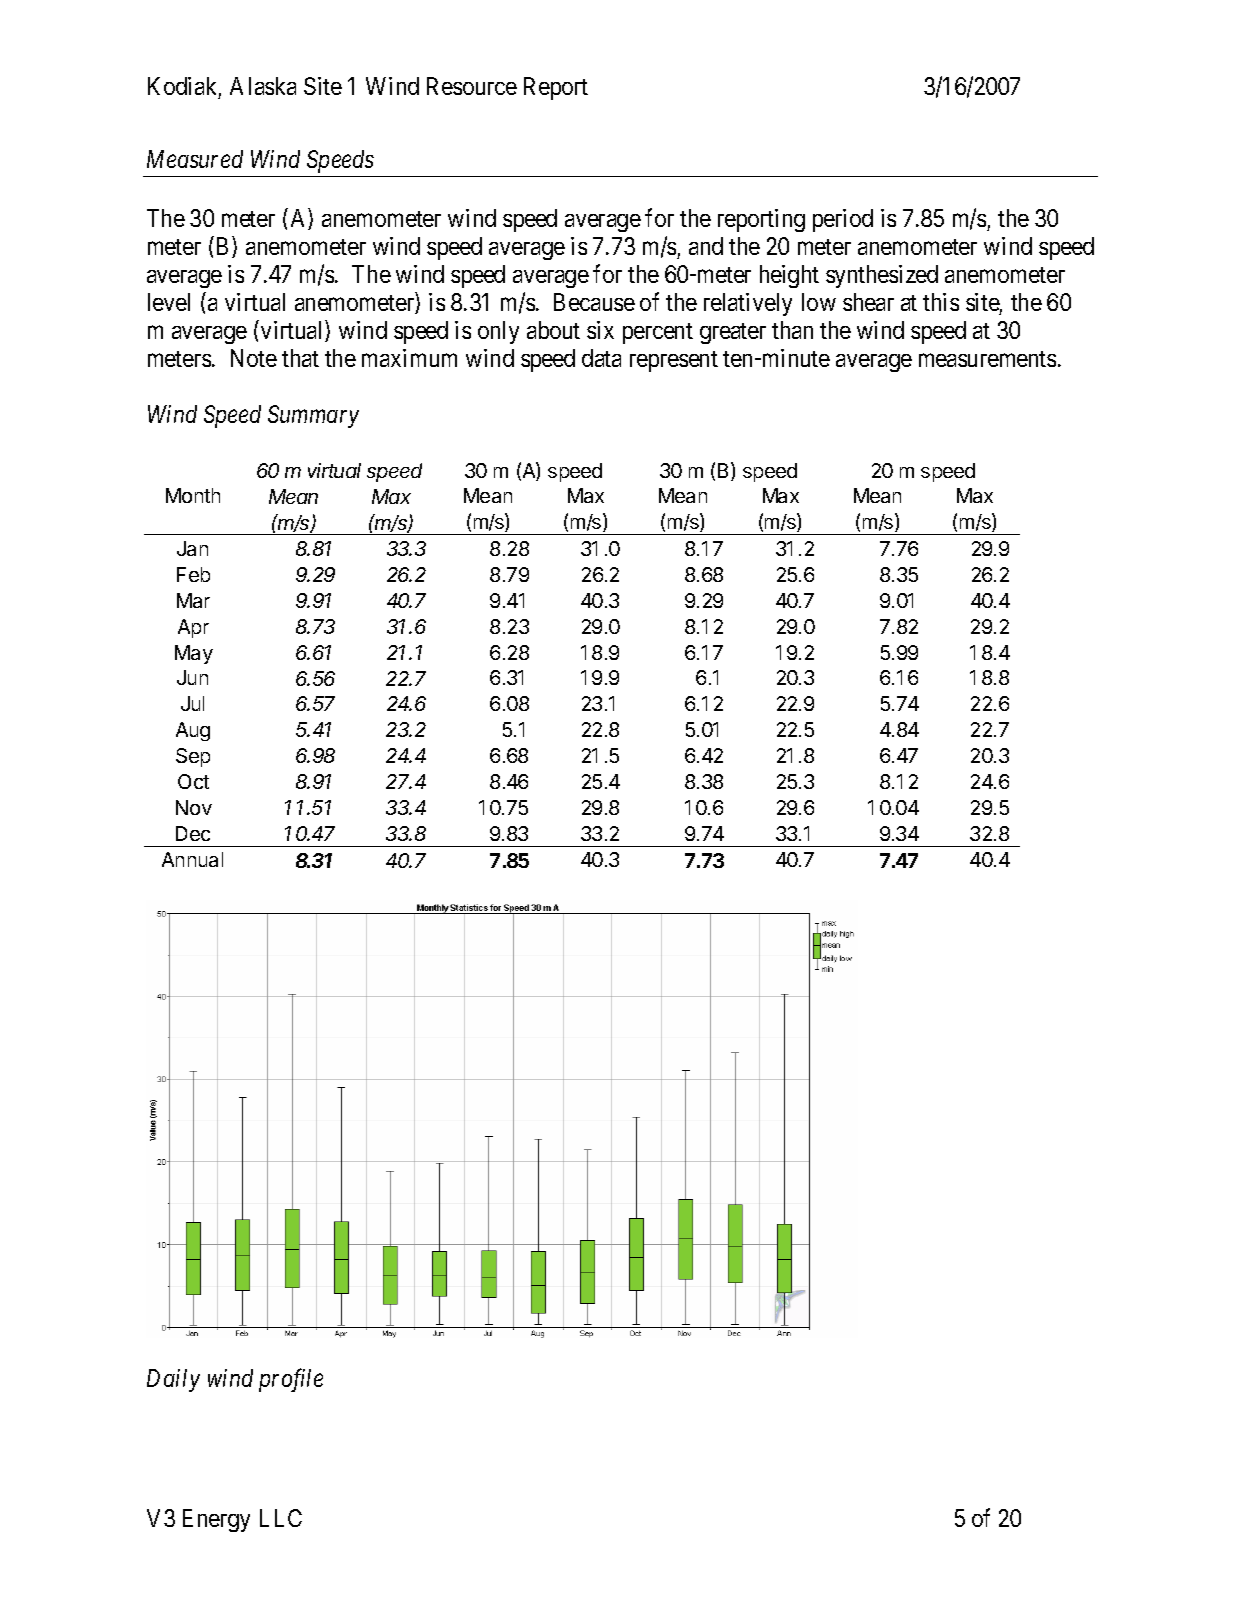 The width and height of the image is (1241, 1606). What do you see at coordinates (472, 86) in the image?
I see `Resource` at bounding box center [472, 86].
